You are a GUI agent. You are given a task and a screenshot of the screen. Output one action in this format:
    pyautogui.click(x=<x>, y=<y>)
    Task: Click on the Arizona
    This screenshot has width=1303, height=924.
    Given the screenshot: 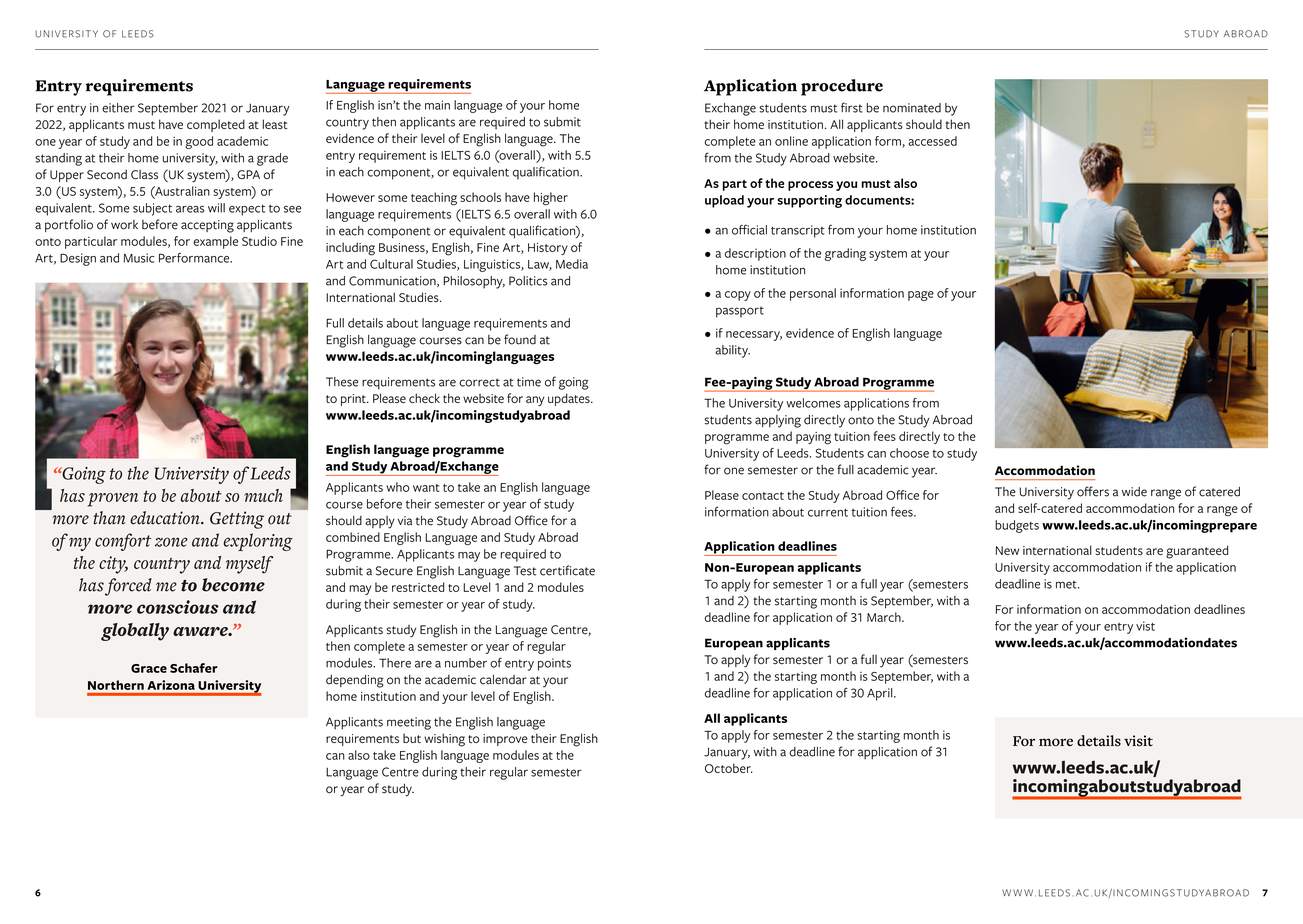 What is the action you would take?
    pyautogui.click(x=171, y=685)
